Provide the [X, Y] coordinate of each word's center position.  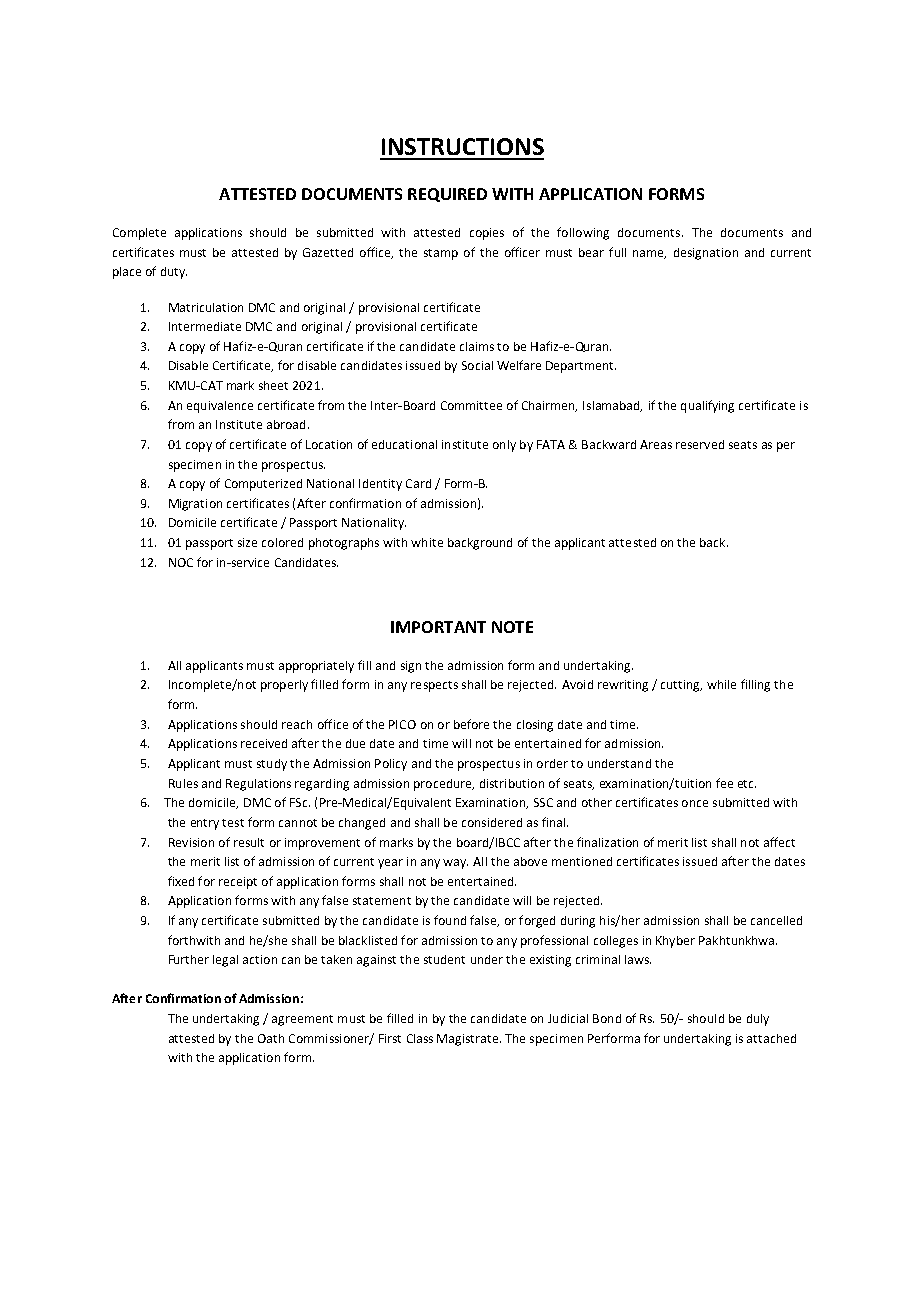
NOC [181, 562]
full [617, 252]
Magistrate [469, 1040]
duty [174, 273]
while [721, 684]
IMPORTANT [438, 627]
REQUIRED [447, 195]
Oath [271, 1038]
